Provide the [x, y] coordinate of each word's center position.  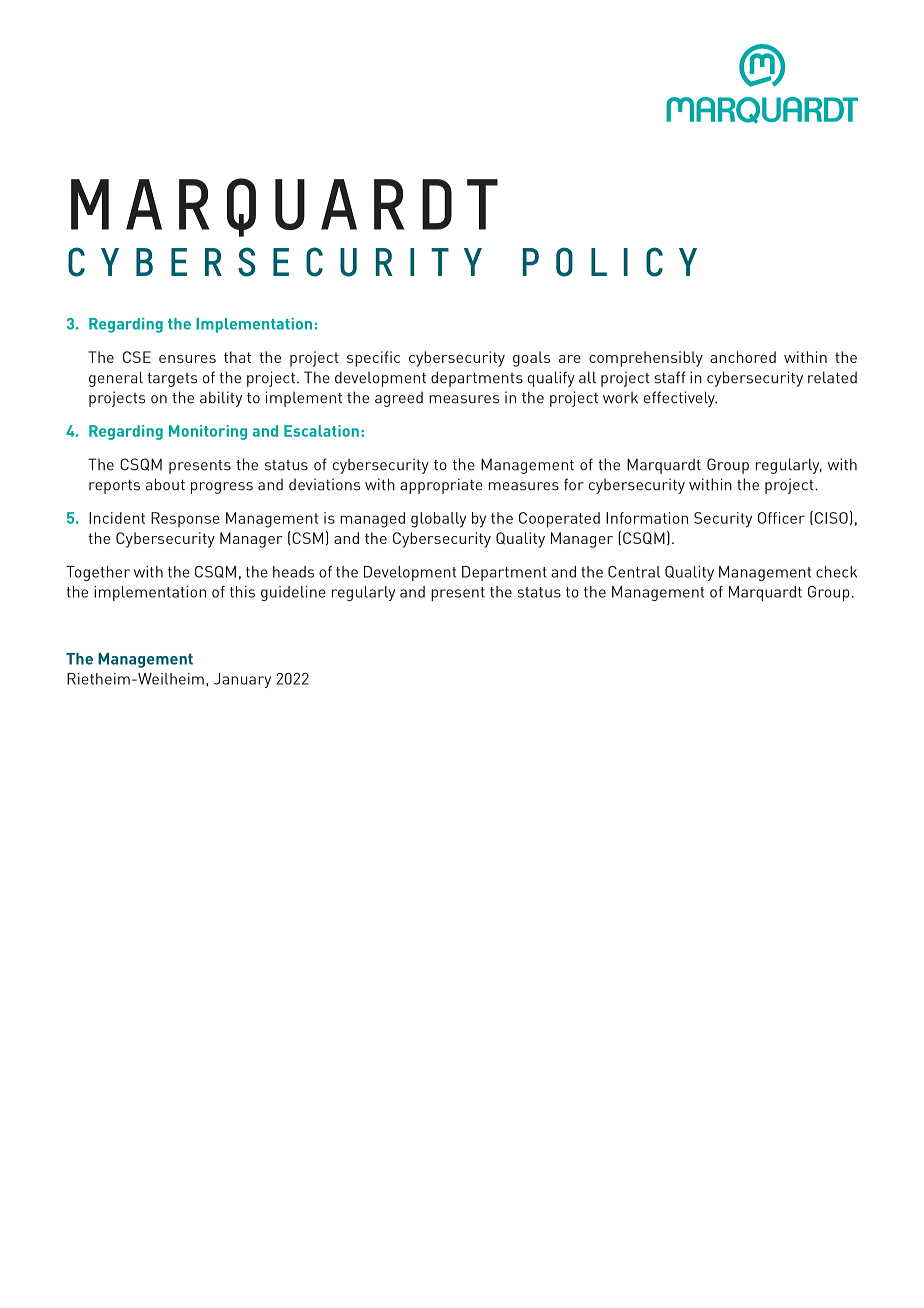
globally [438, 520]
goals [531, 359]
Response [185, 520]
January [242, 680]
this [242, 592]
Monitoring [208, 432]
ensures [187, 359]
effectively [680, 399]
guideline [293, 593]
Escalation [321, 431]
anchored [743, 357]
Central [634, 572]
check [836, 572]
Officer [781, 518]
